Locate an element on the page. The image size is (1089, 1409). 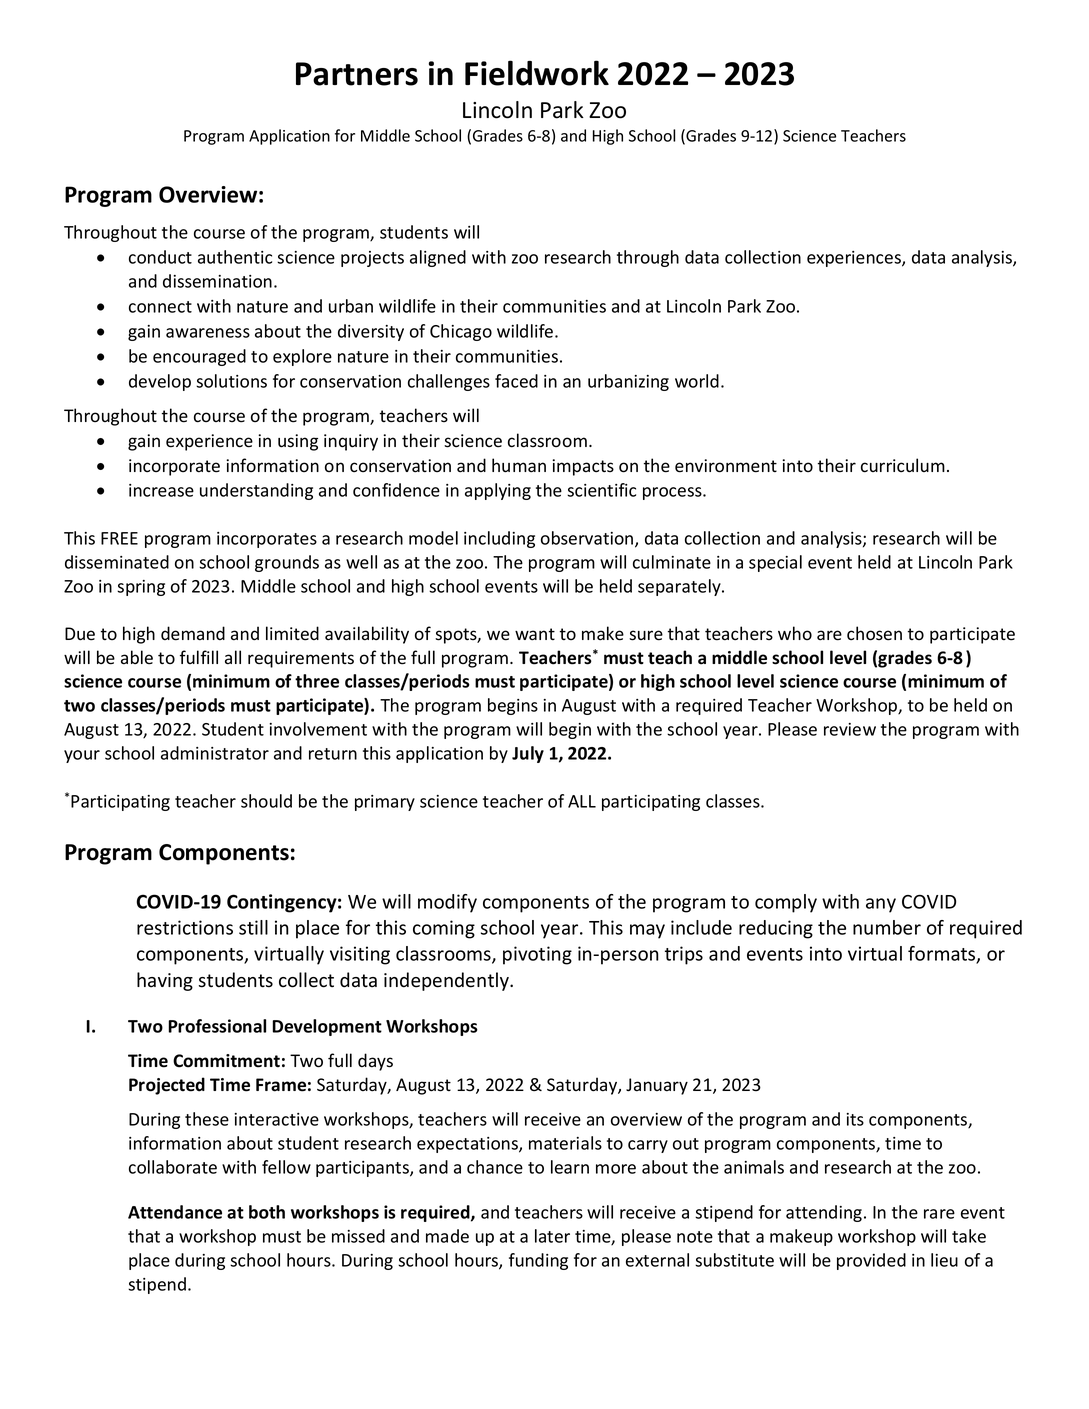
any is located at coordinates (881, 905).
